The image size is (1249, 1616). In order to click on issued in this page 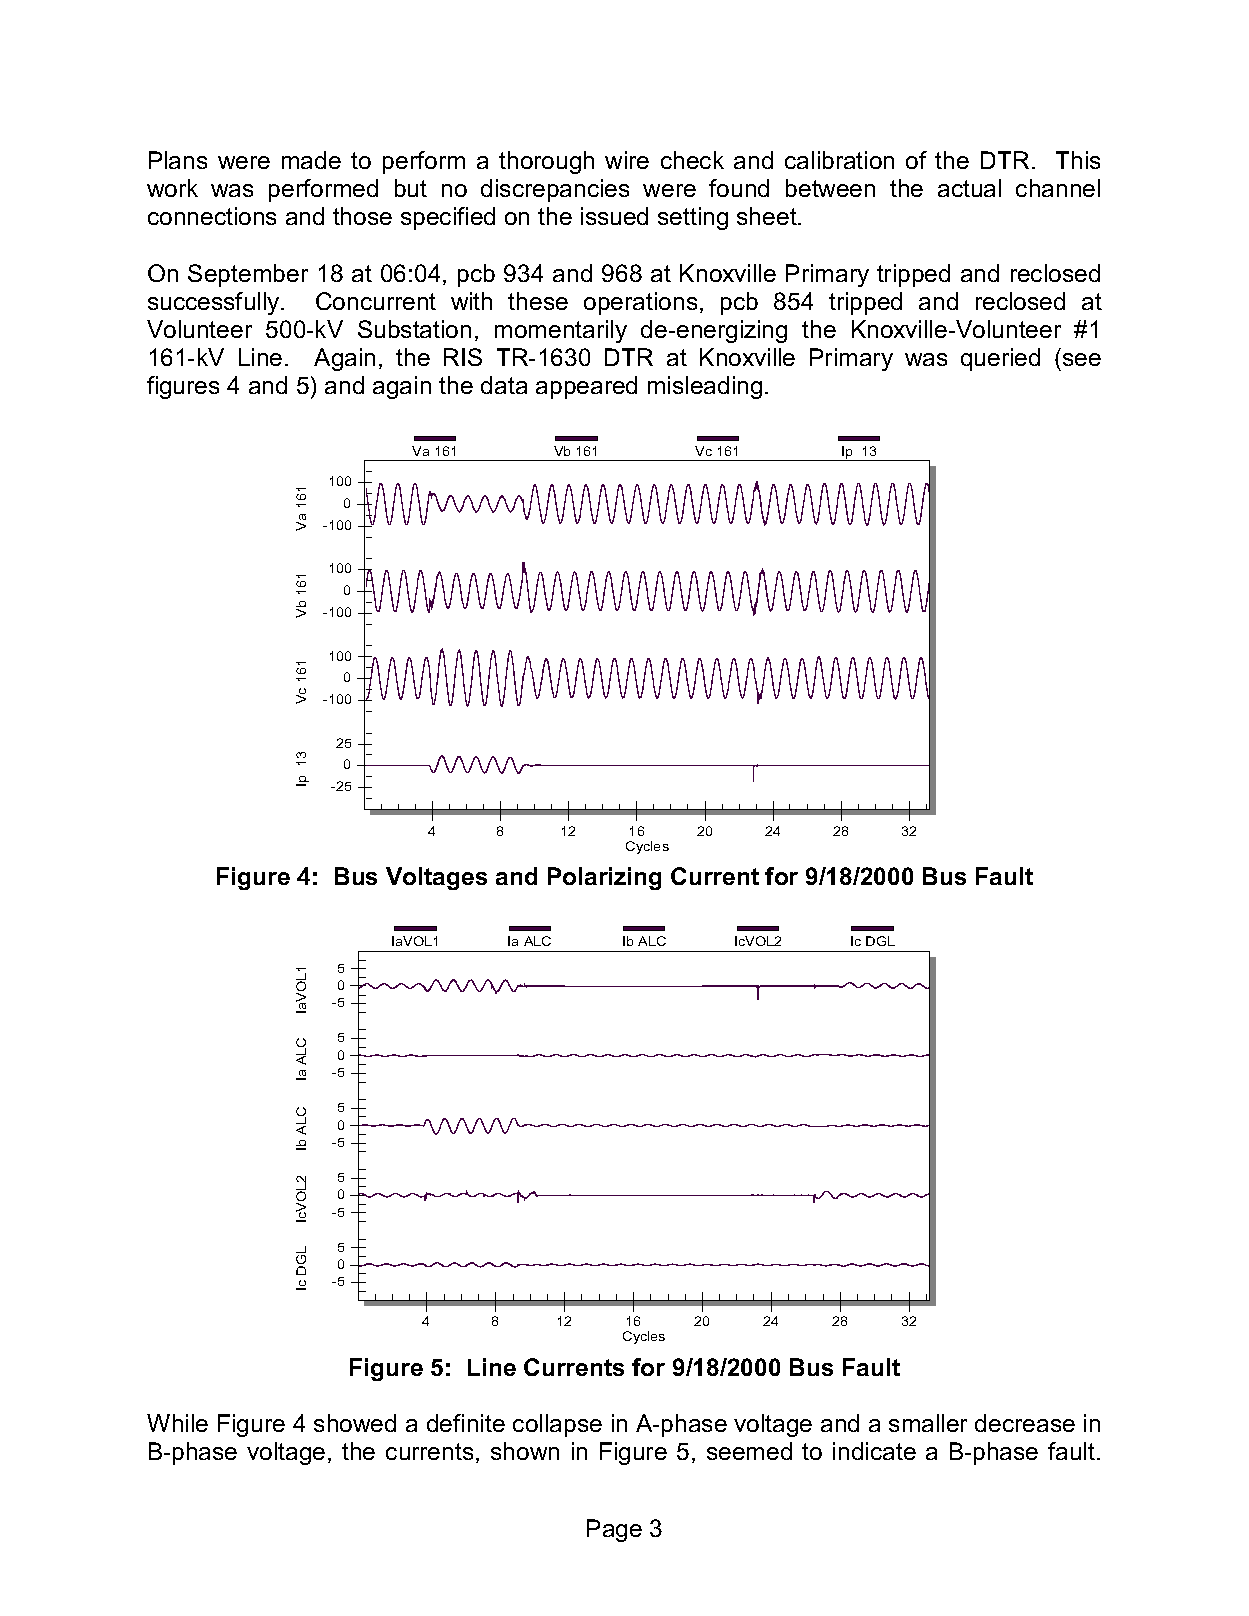, I will do `click(614, 216)`.
